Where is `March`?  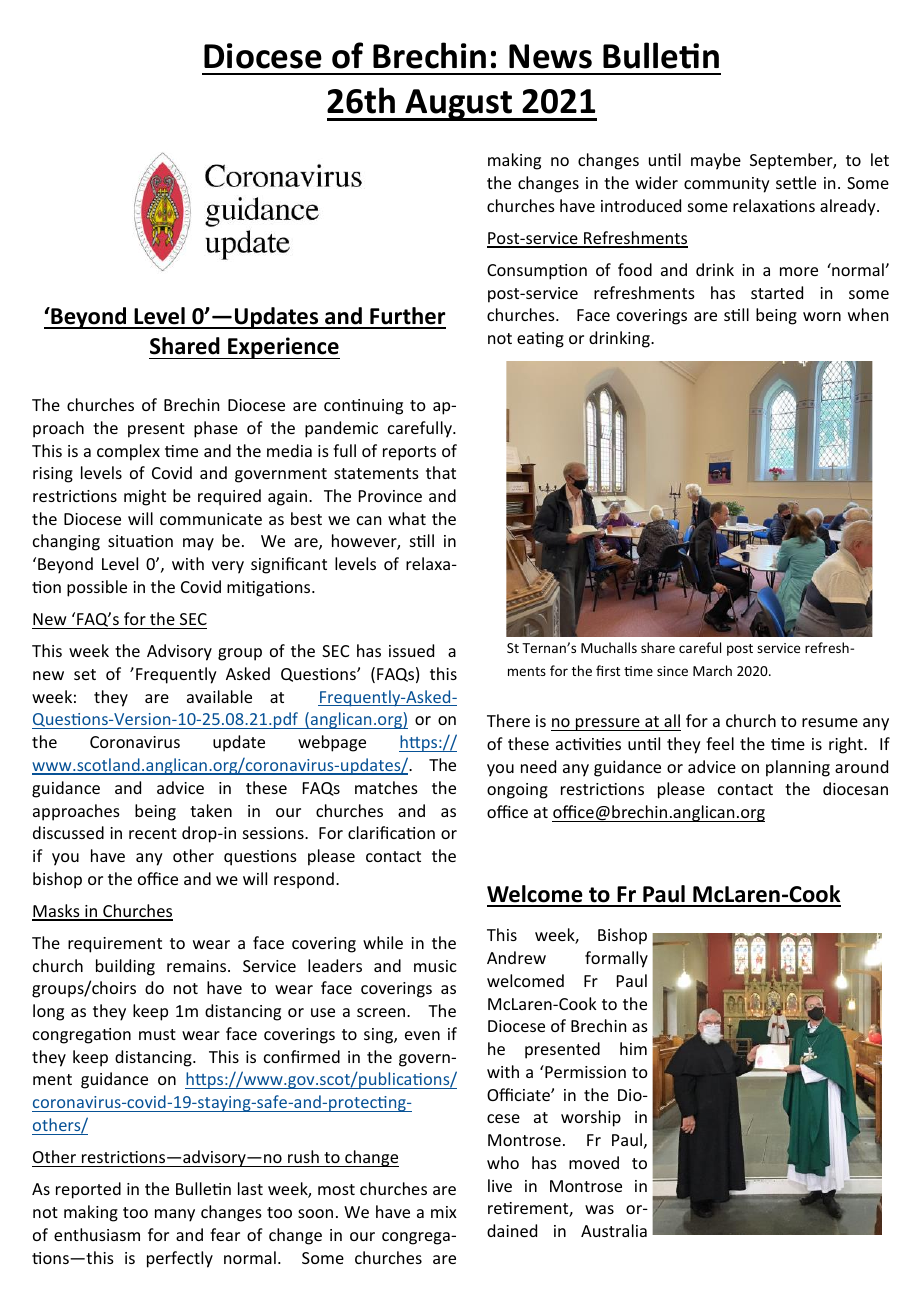
March is located at coordinates (712, 670).
